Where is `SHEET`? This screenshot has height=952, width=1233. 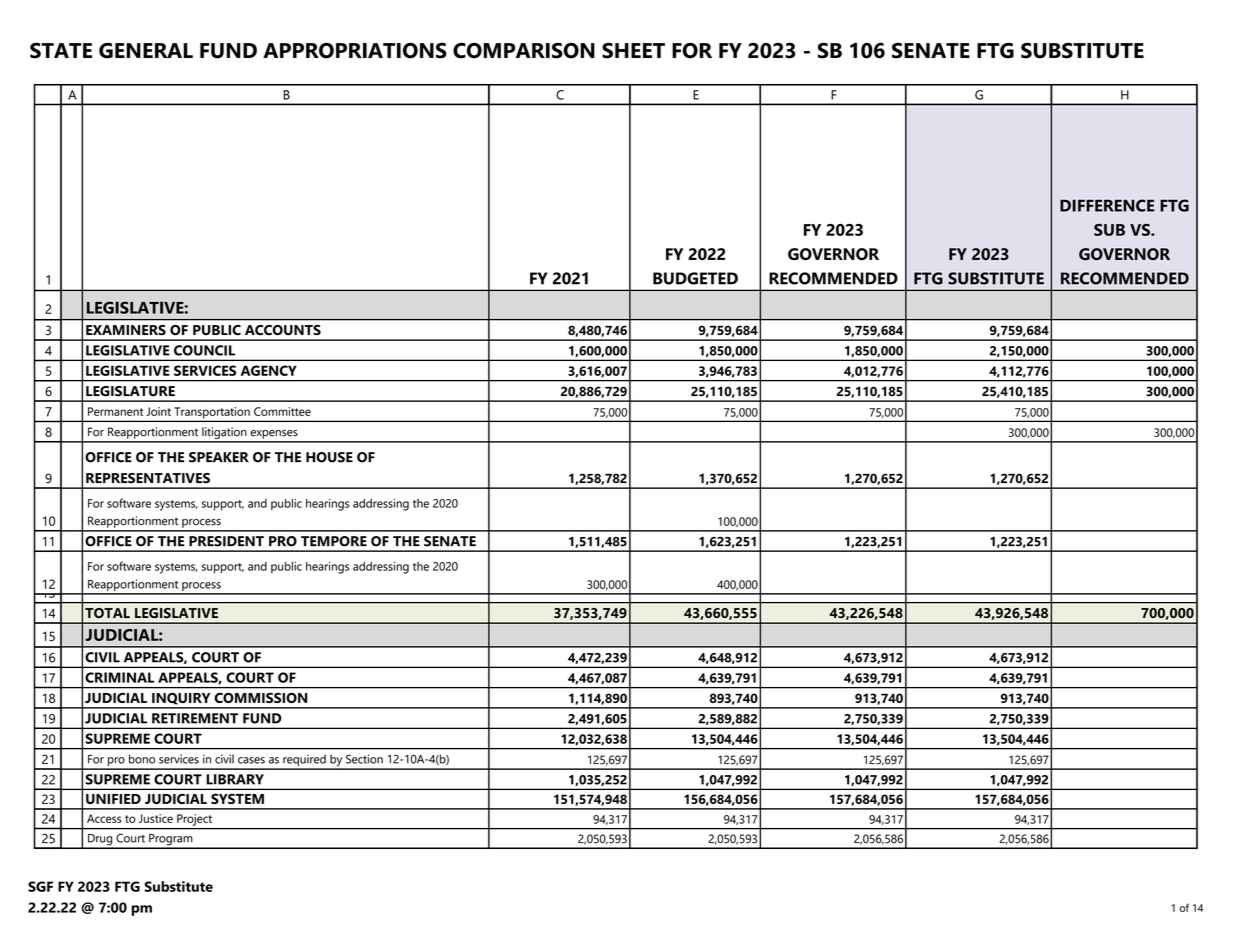
SHEET is located at coordinates (633, 51).
